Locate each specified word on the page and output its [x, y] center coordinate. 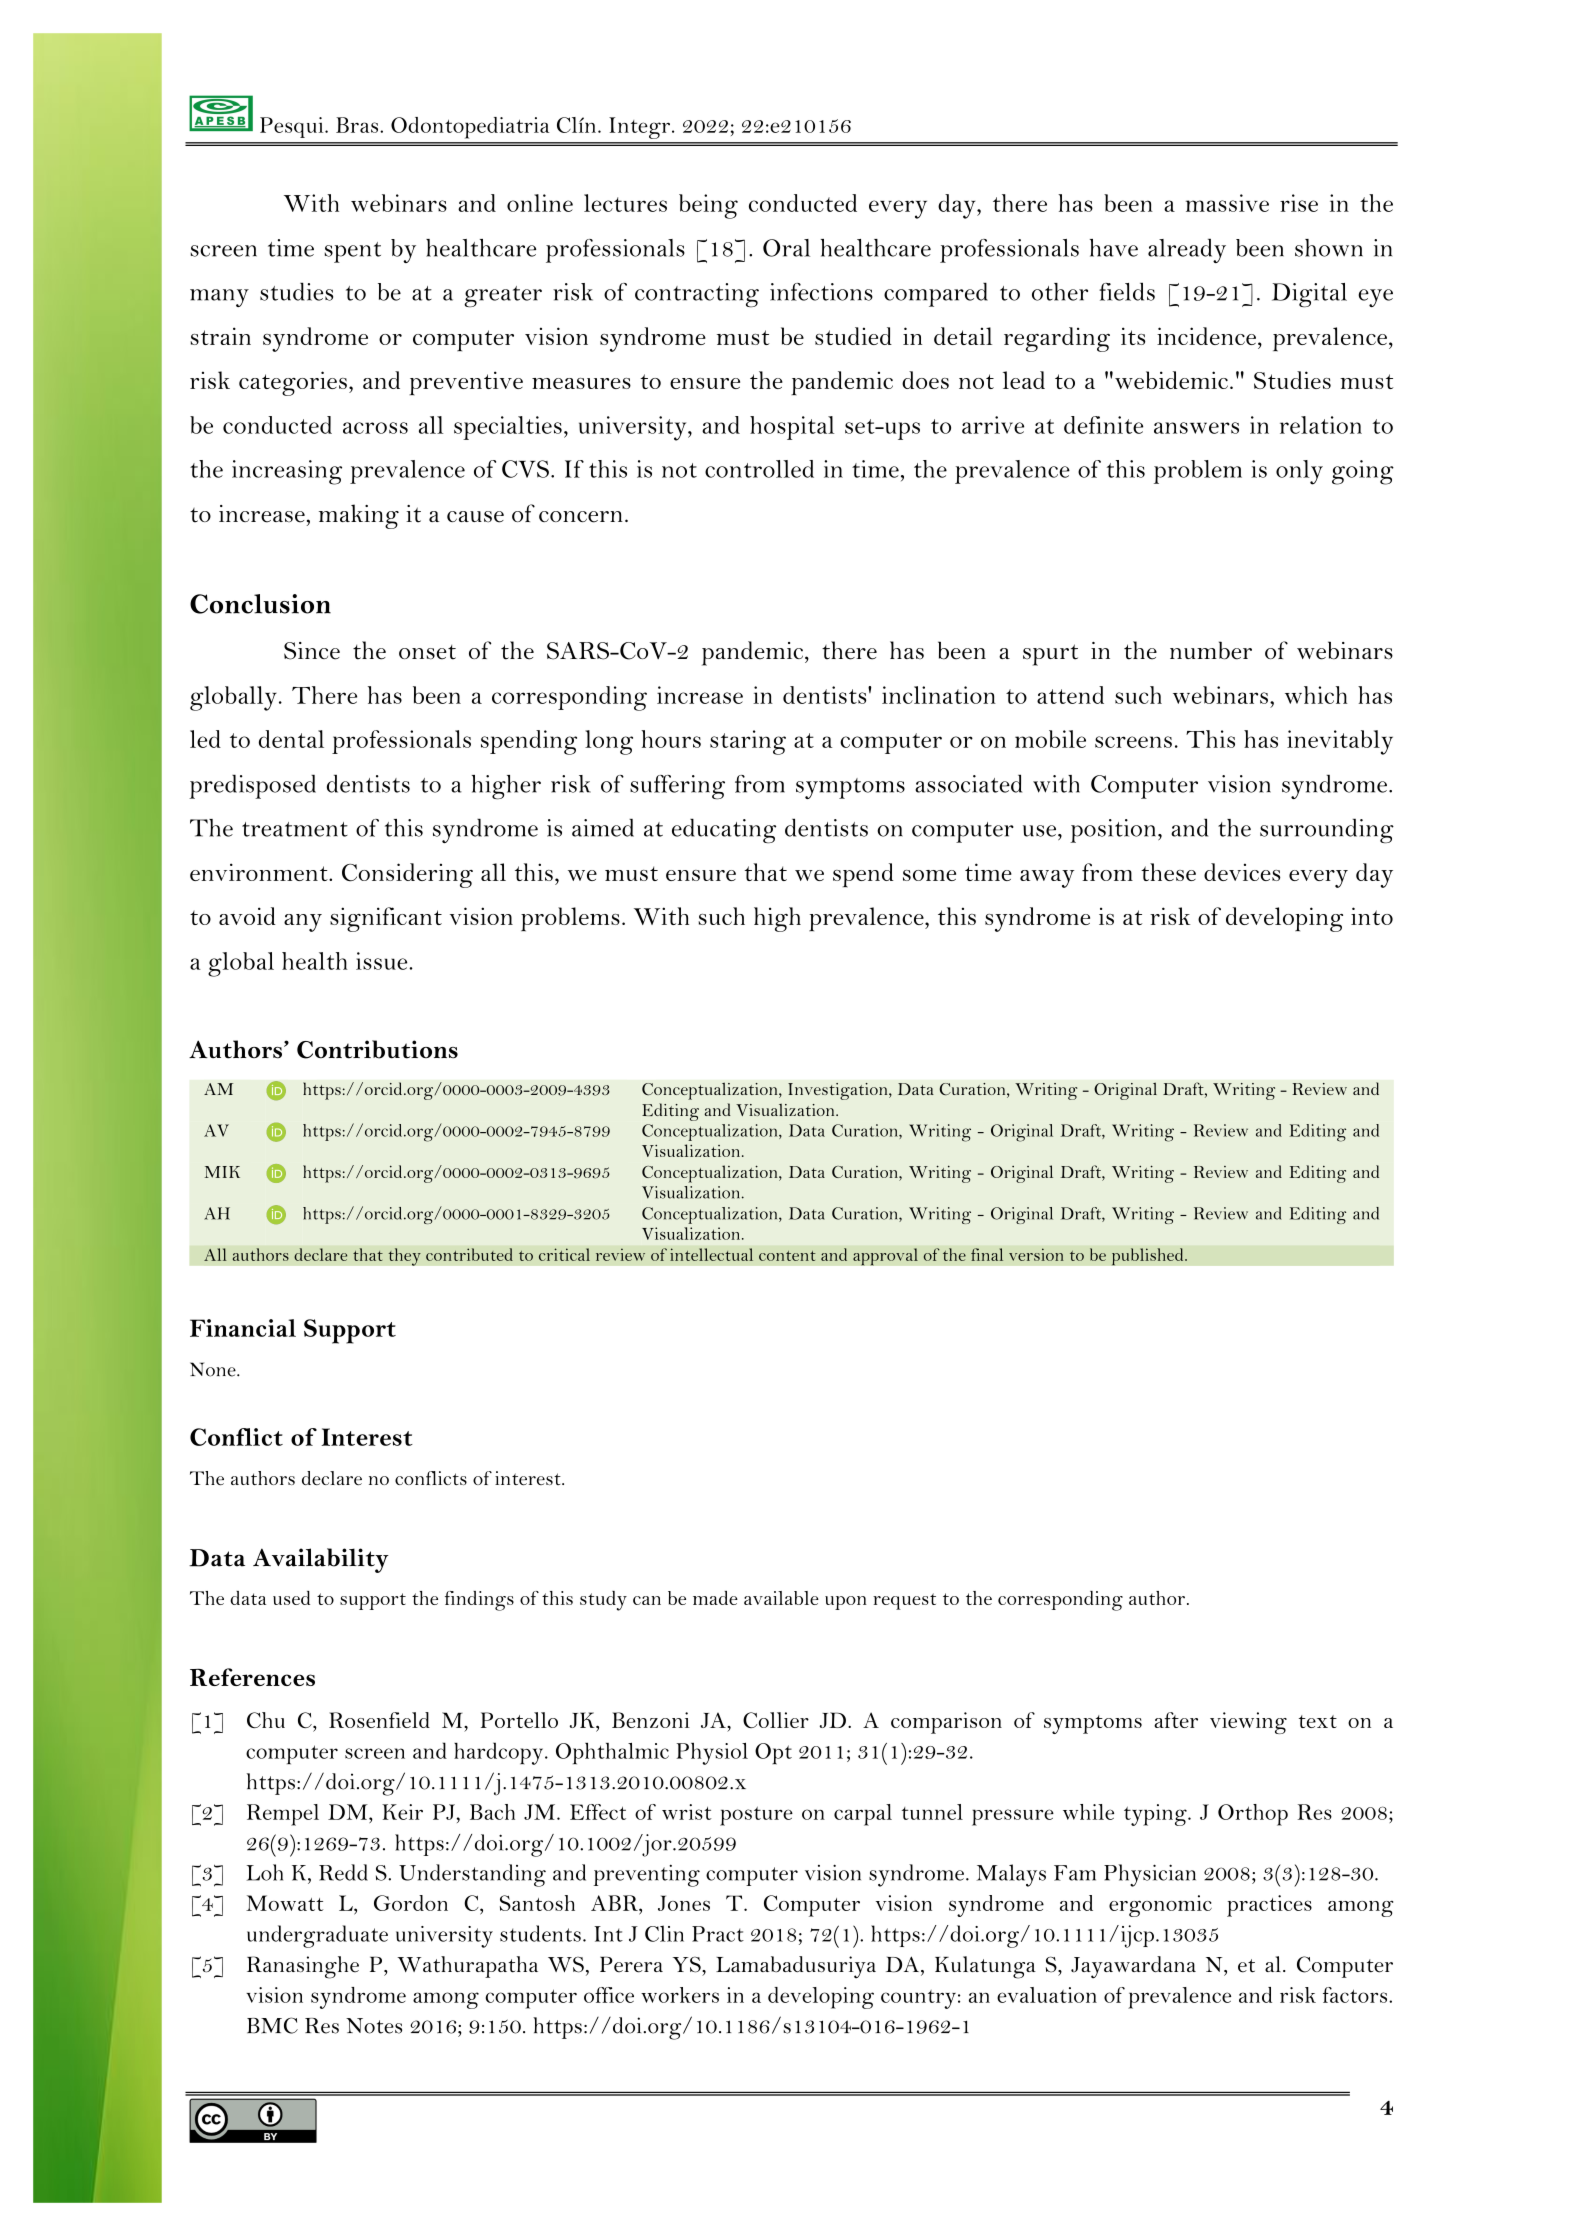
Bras [357, 125]
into [1372, 916]
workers [680, 1995]
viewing [1248, 1723]
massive [1227, 203]
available [781, 1598]
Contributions [377, 1049]
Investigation [839, 1091]
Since [312, 651]
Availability [321, 1560]
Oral [786, 248]
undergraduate [317, 1936]
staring [748, 742]
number [1211, 650]
